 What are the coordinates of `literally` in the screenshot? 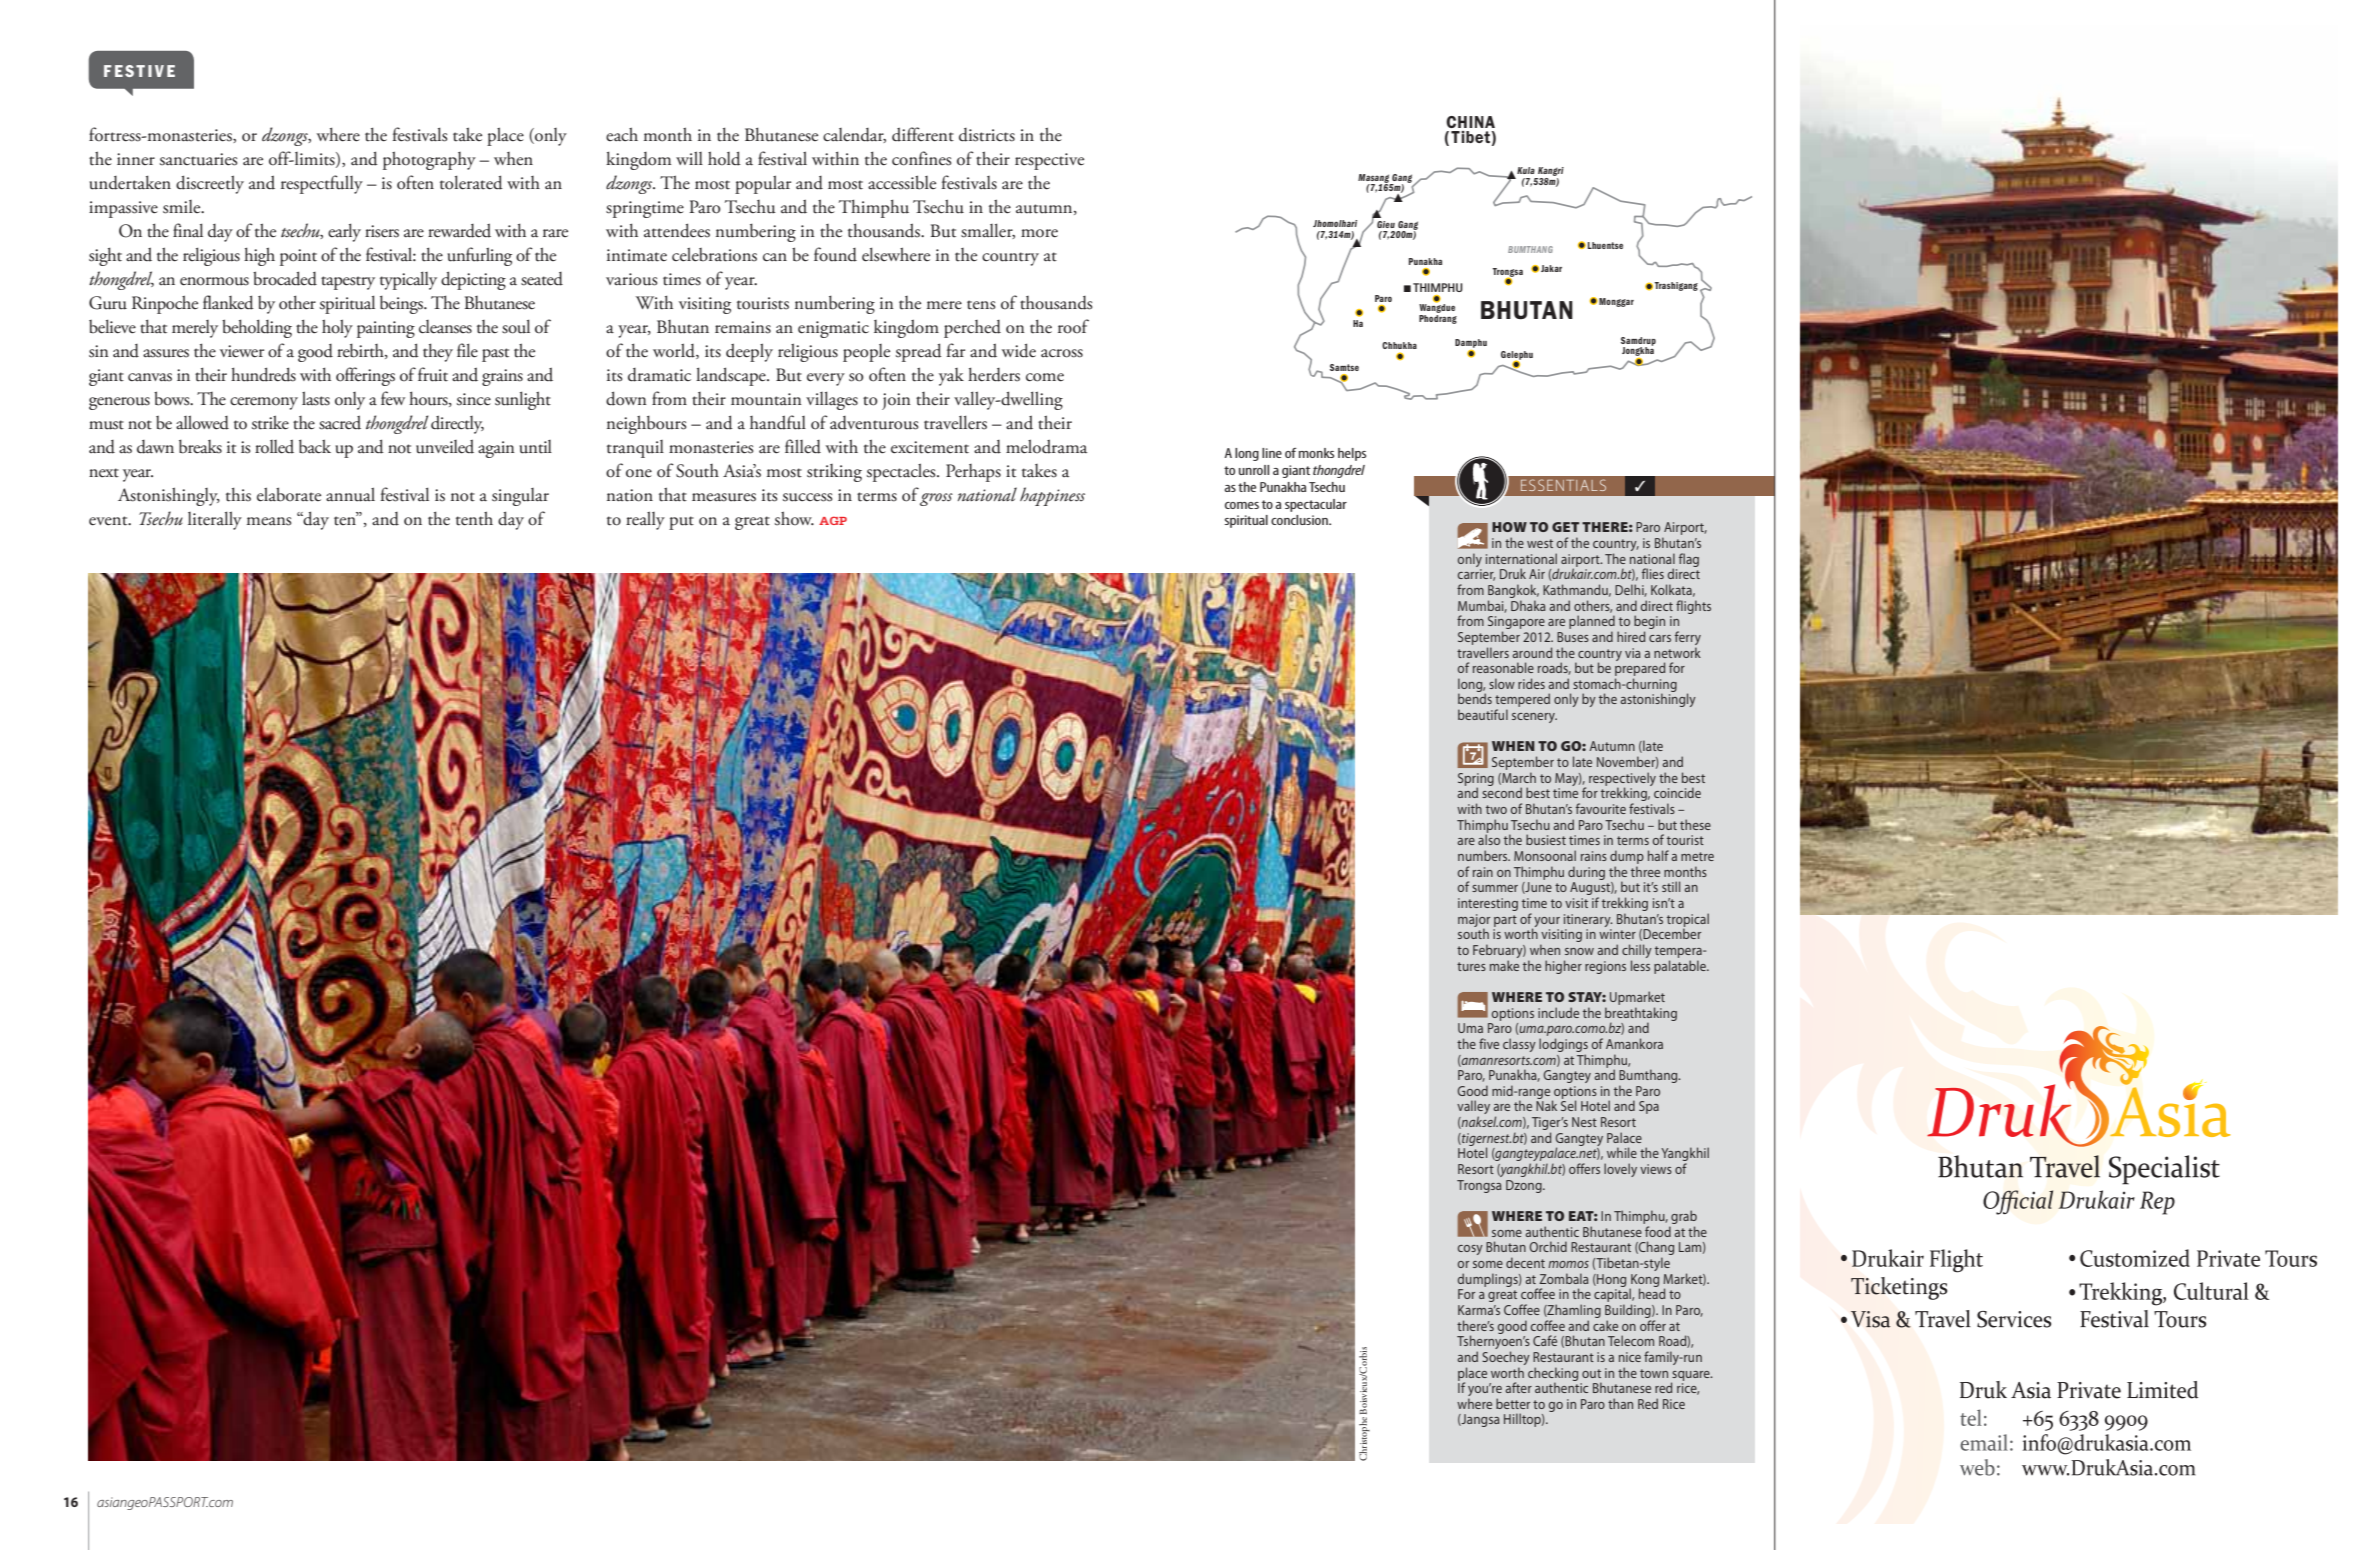 It's located at (215, 520).
